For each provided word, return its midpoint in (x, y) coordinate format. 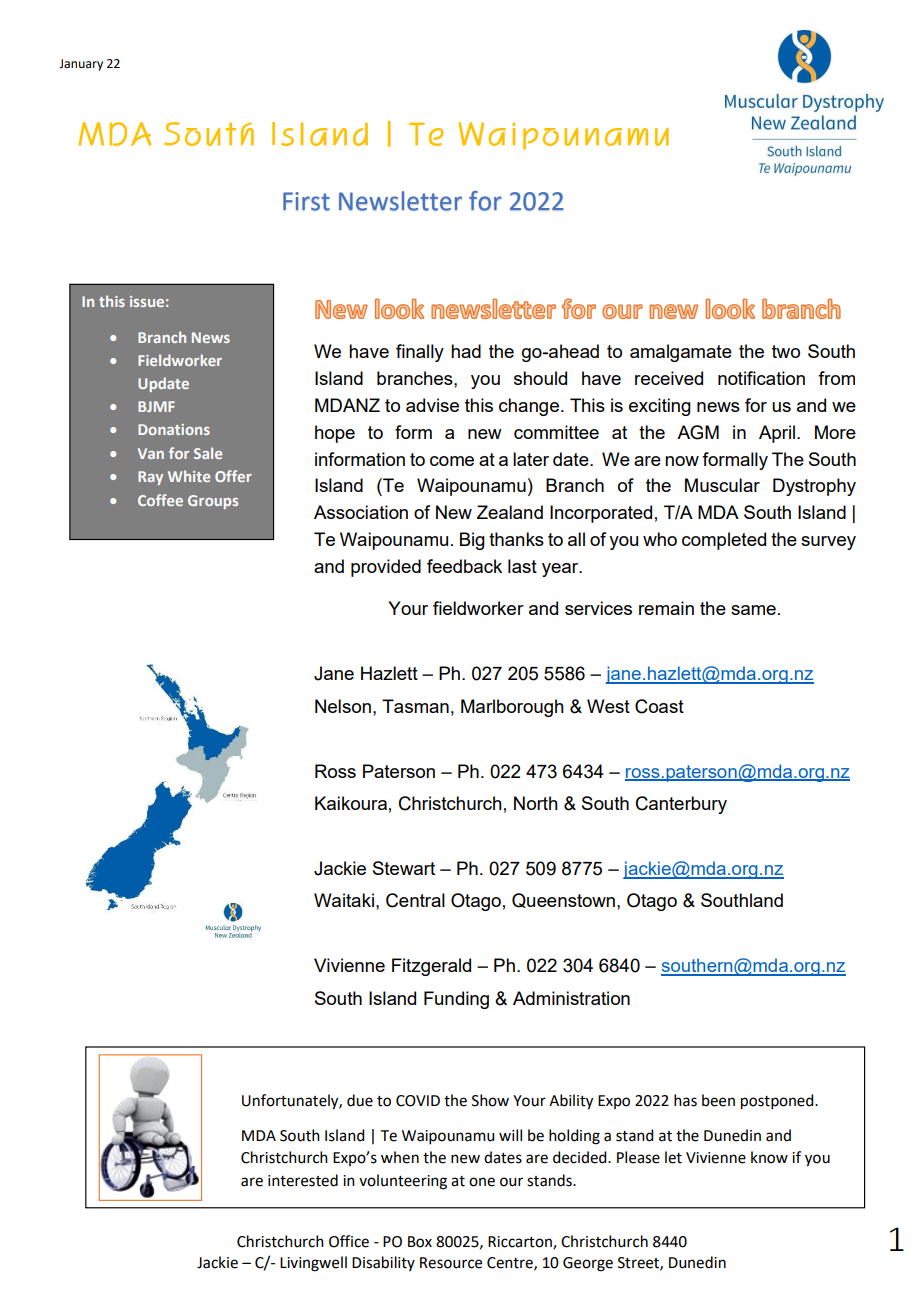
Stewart (404, 868)
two (786, 351)
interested (303, 1180)
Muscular (722, 485)
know (769, 1157)
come (452, 461)
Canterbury (681, 805)
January (81, 65)
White (189, 476)
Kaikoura (351, 803)
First (306, 201)
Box (420, 1242)
